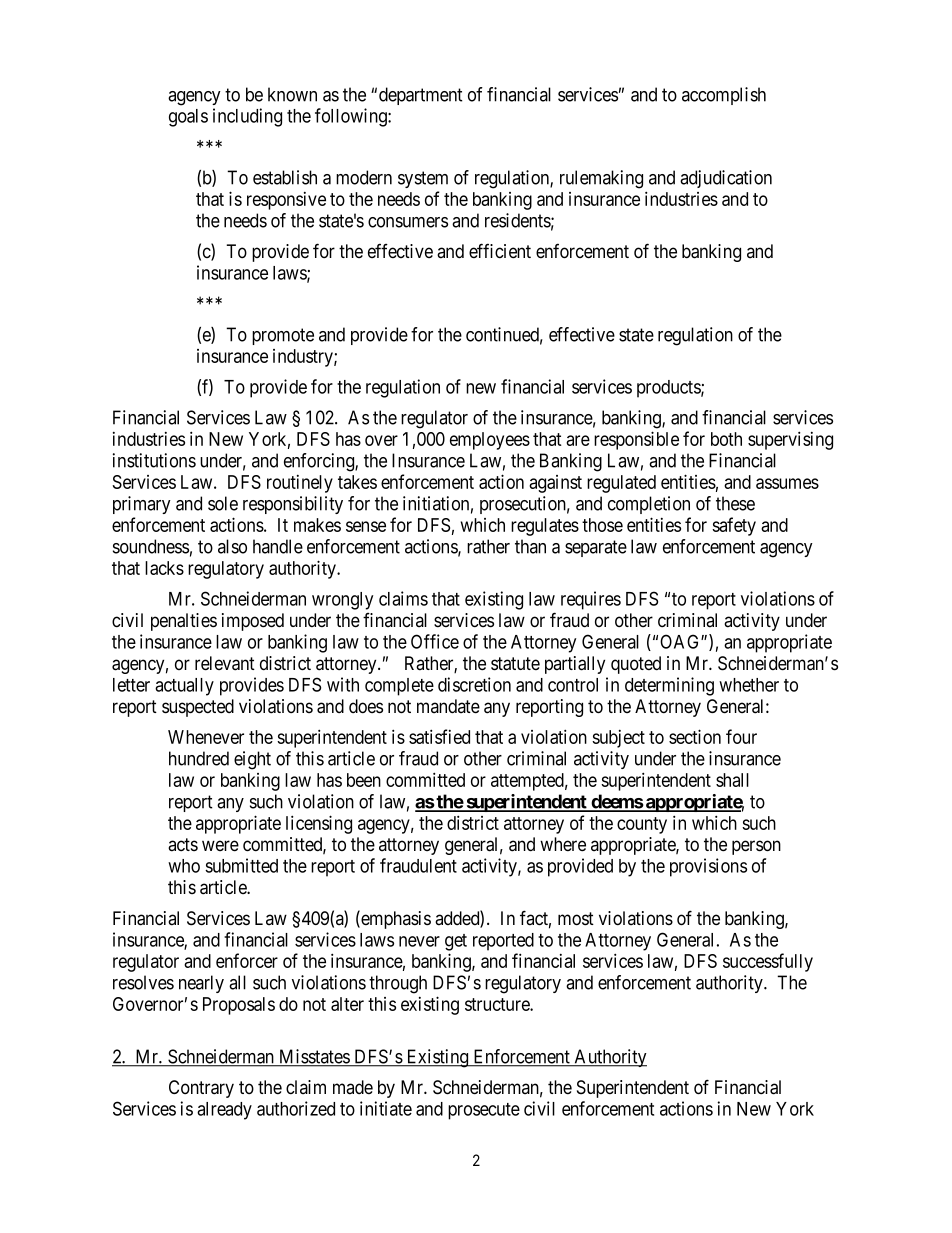 This screenshot has height=1233, width=952. What do you see at coordinates (734, 526) in the screenshot?
I see `safety` at bounding box center [734, 526].
